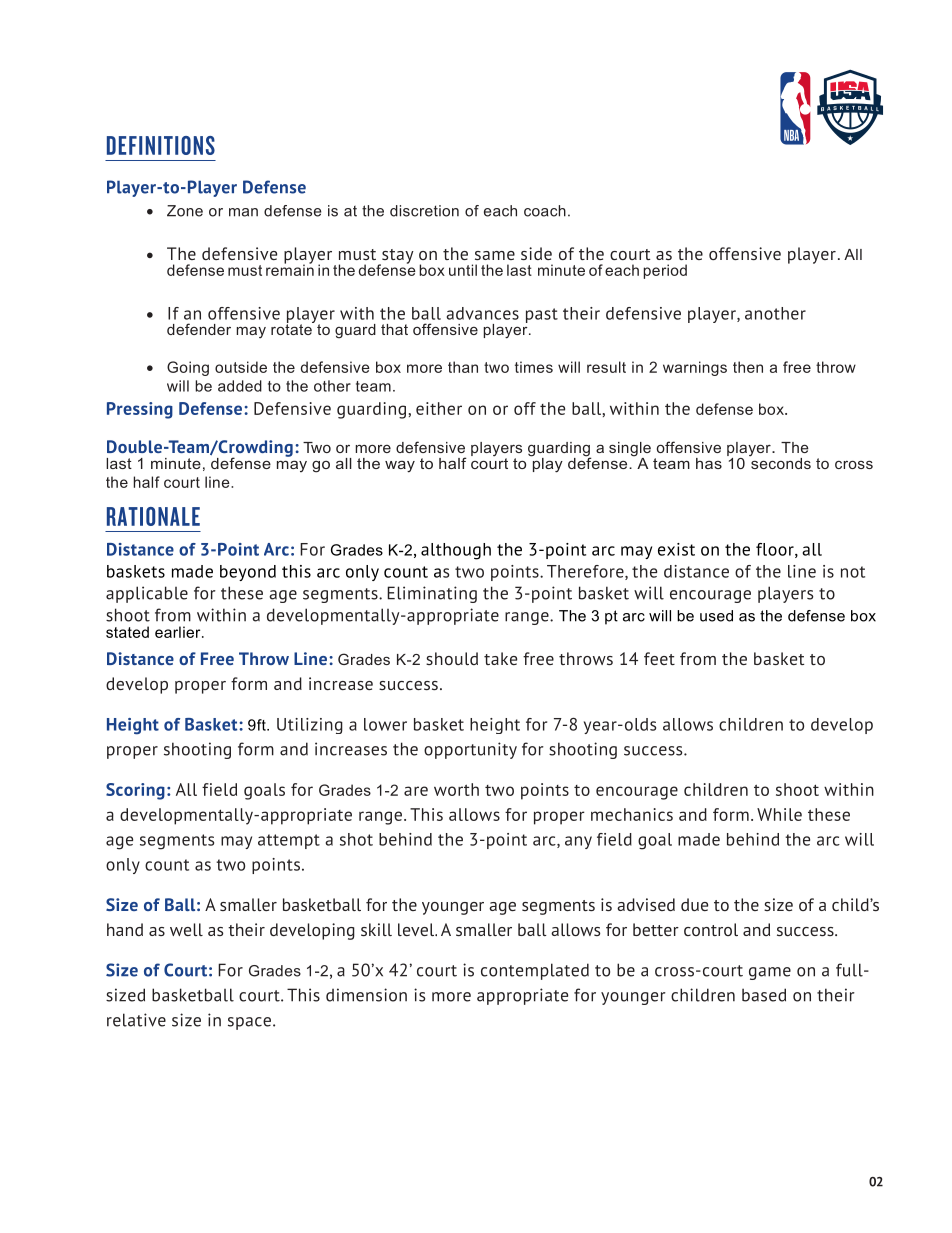  Describe the element at coordinates (136, 1020) in the image. I see `relative` at that location.
